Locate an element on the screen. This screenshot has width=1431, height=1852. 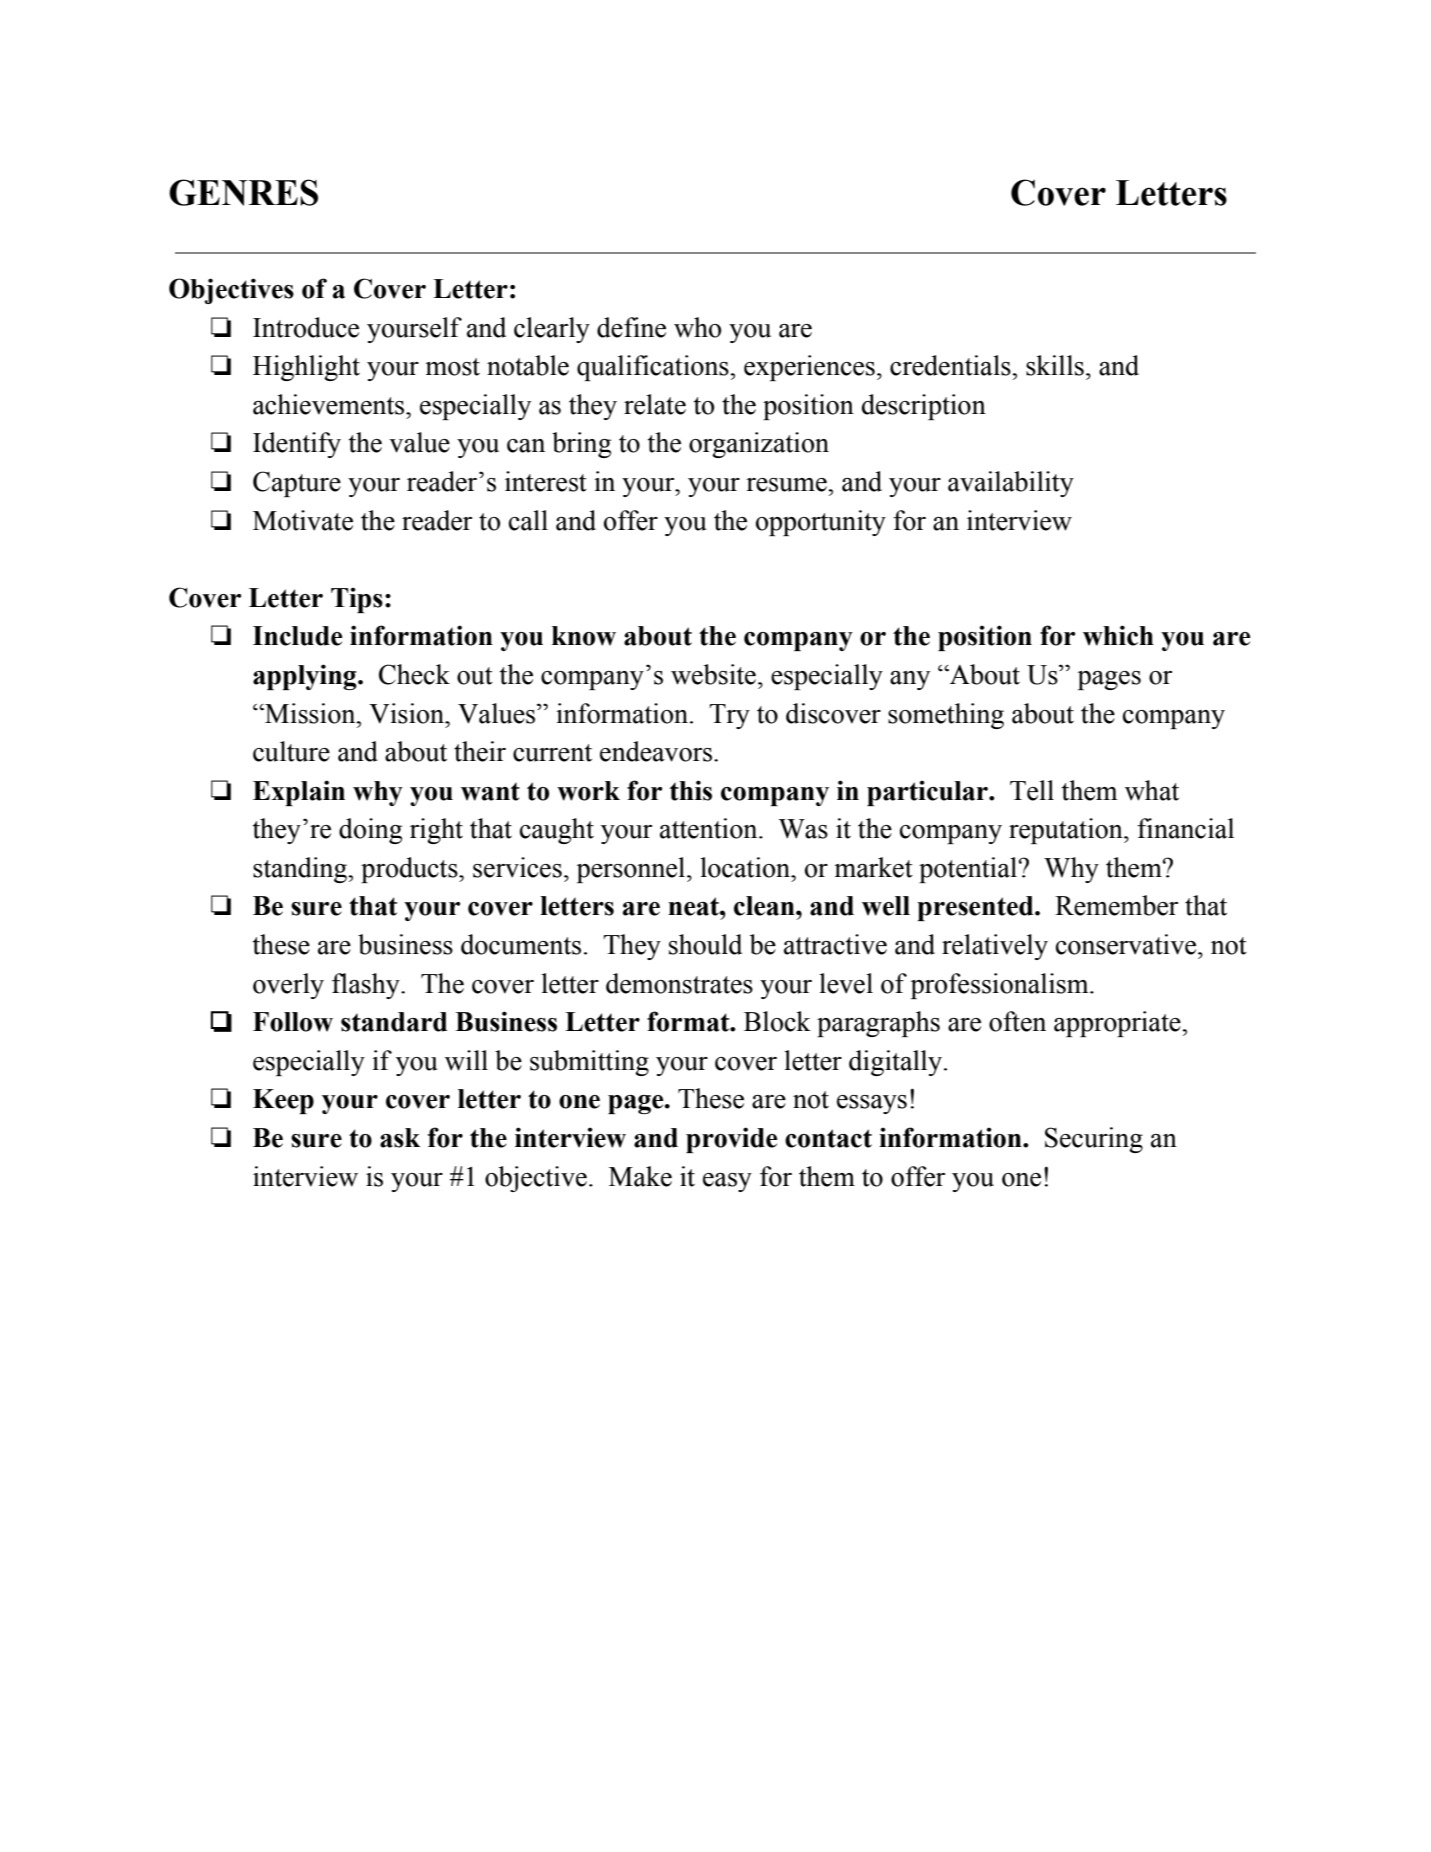
GENRES is located at coordinates (243, 192).
